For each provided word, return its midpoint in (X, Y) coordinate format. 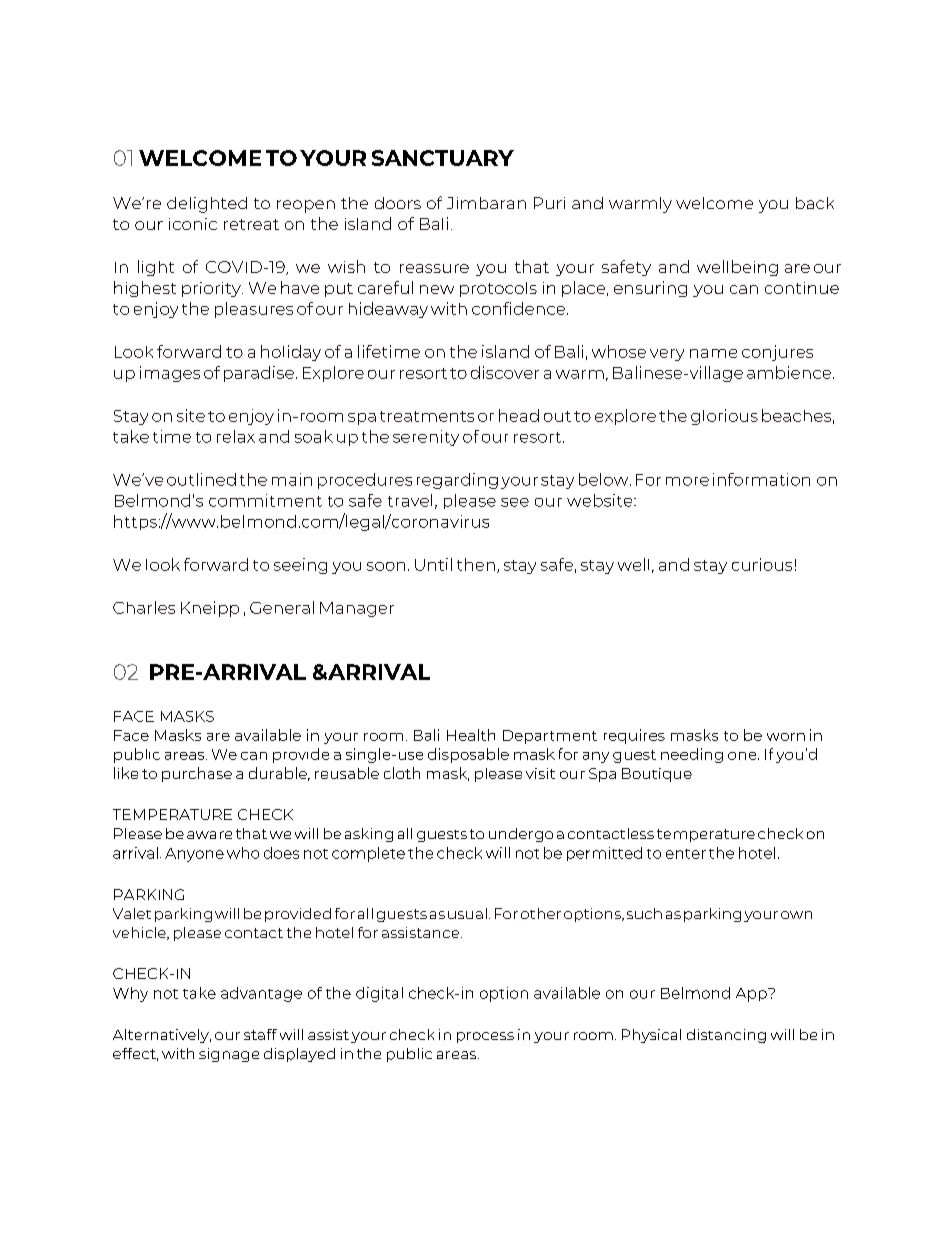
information (761, 479)
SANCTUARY (443, 158)
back (815, 203)
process (485, 1037)
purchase (197, 774)
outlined (201, 479)
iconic (193, 224)
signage (229, 1055)
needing (692, 755)
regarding (457, 481)
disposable (468, 755)
